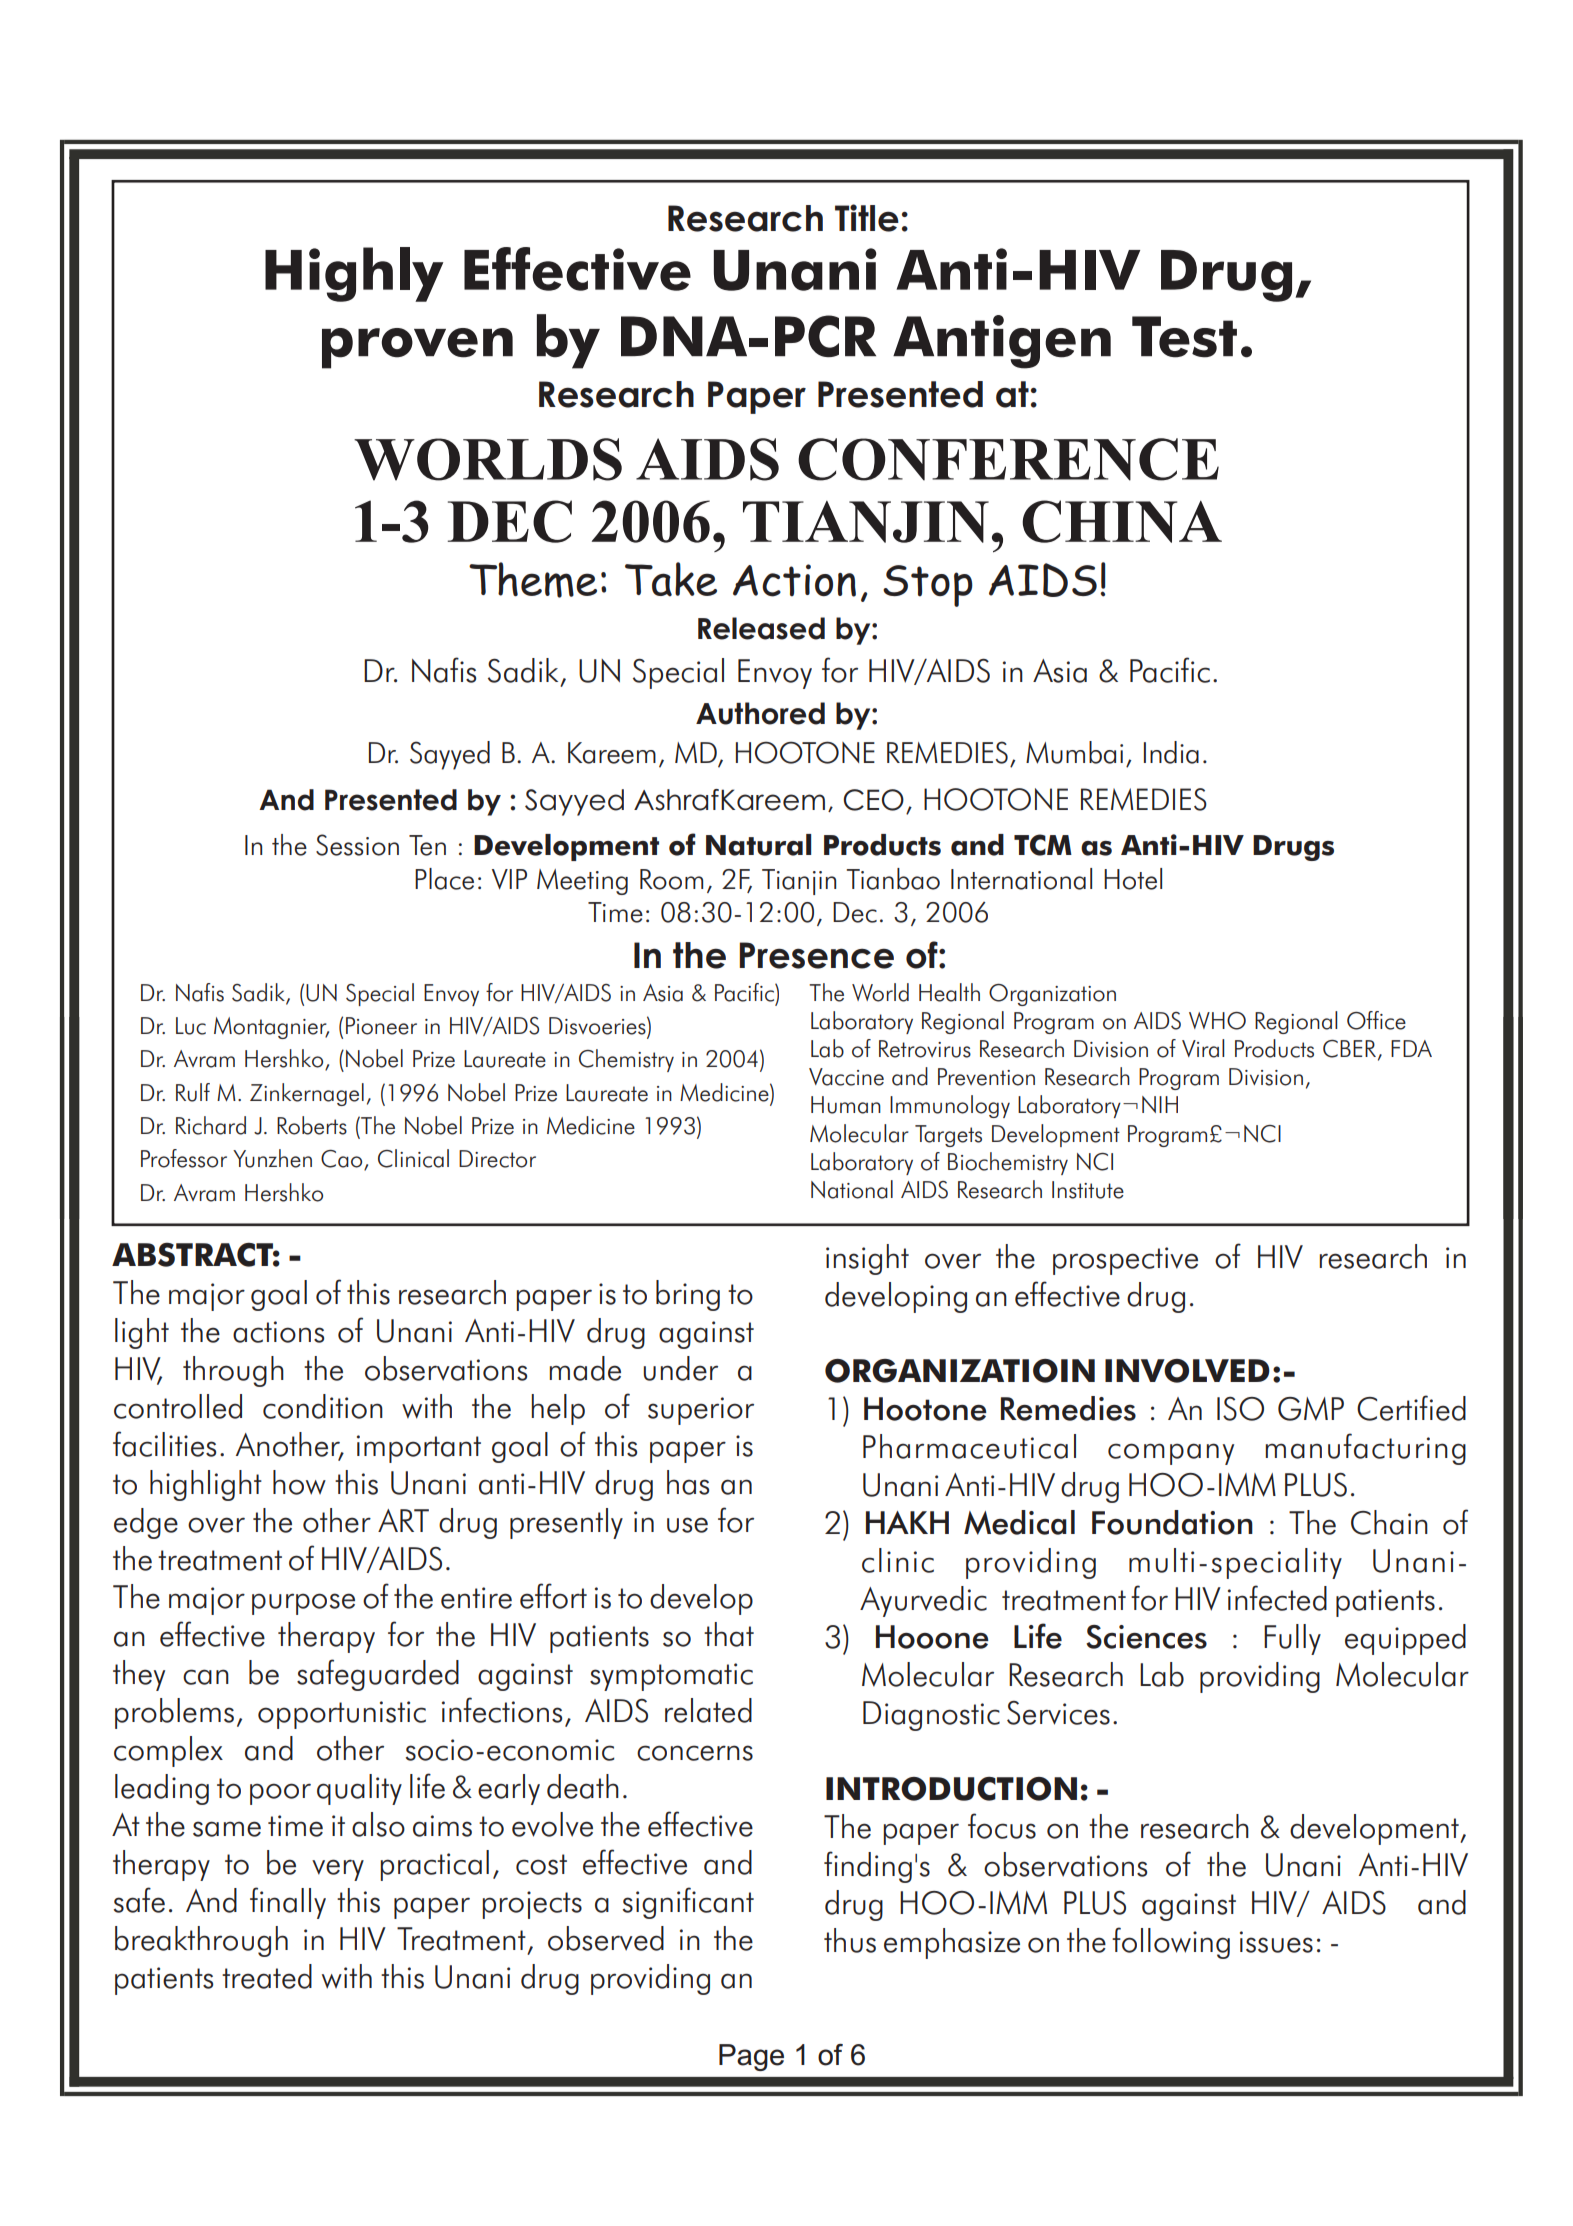 The height and width of the image is (2226, 1573). Describe the element at coordinates (1133, 879) in the image. I see `Hotel` at that location.
